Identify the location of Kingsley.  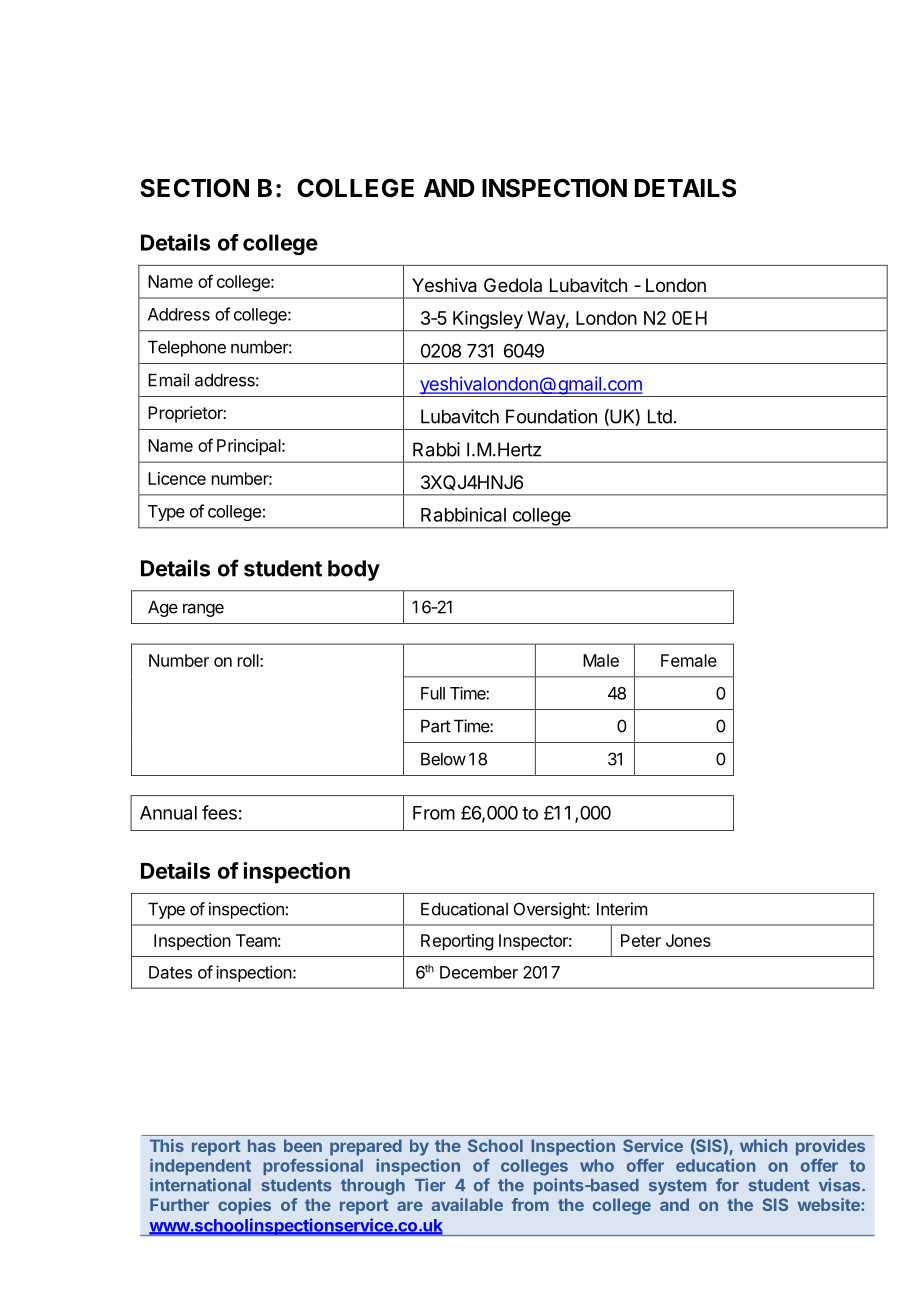
(487, 321).
